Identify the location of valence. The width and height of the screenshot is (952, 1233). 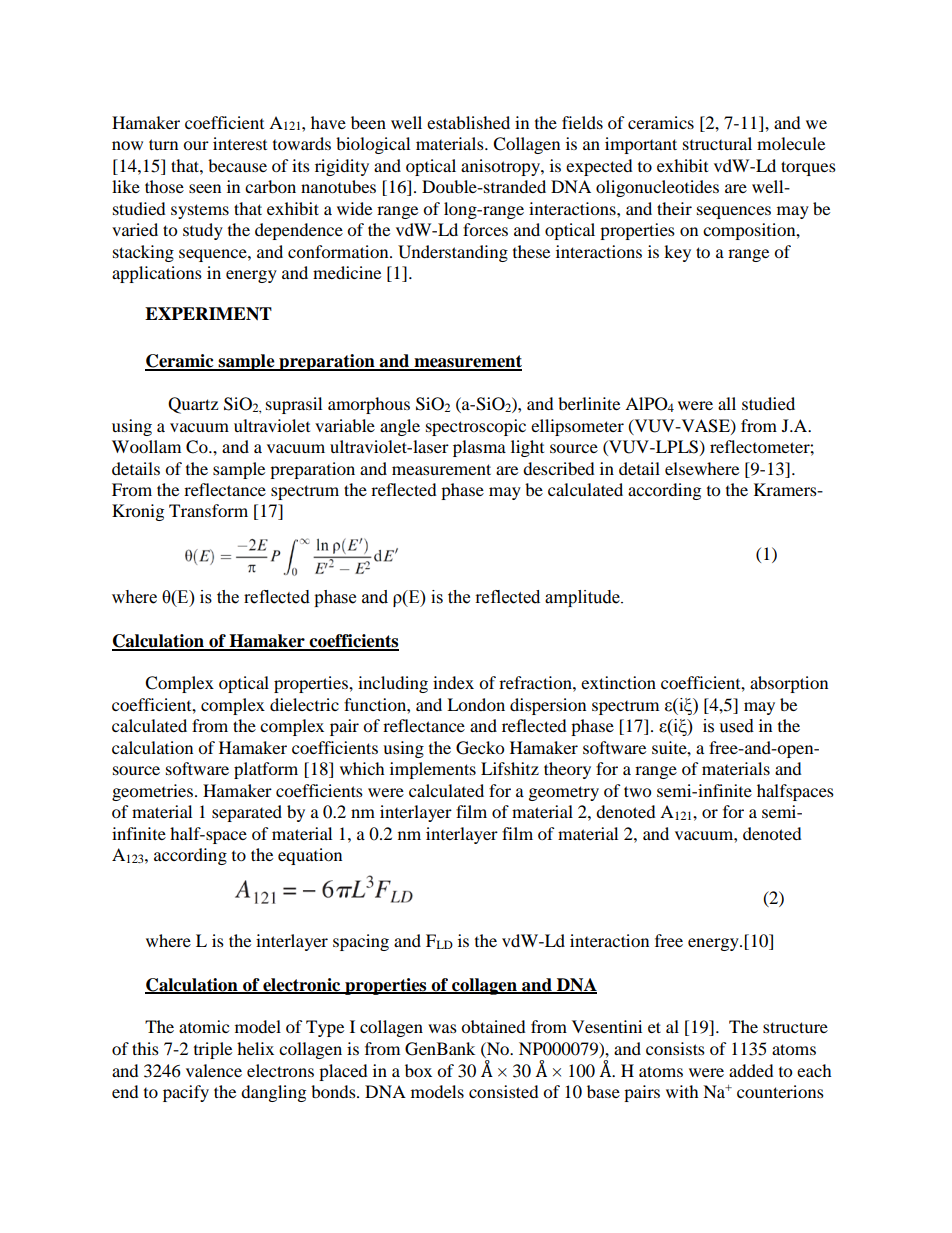
(214, 1070).
